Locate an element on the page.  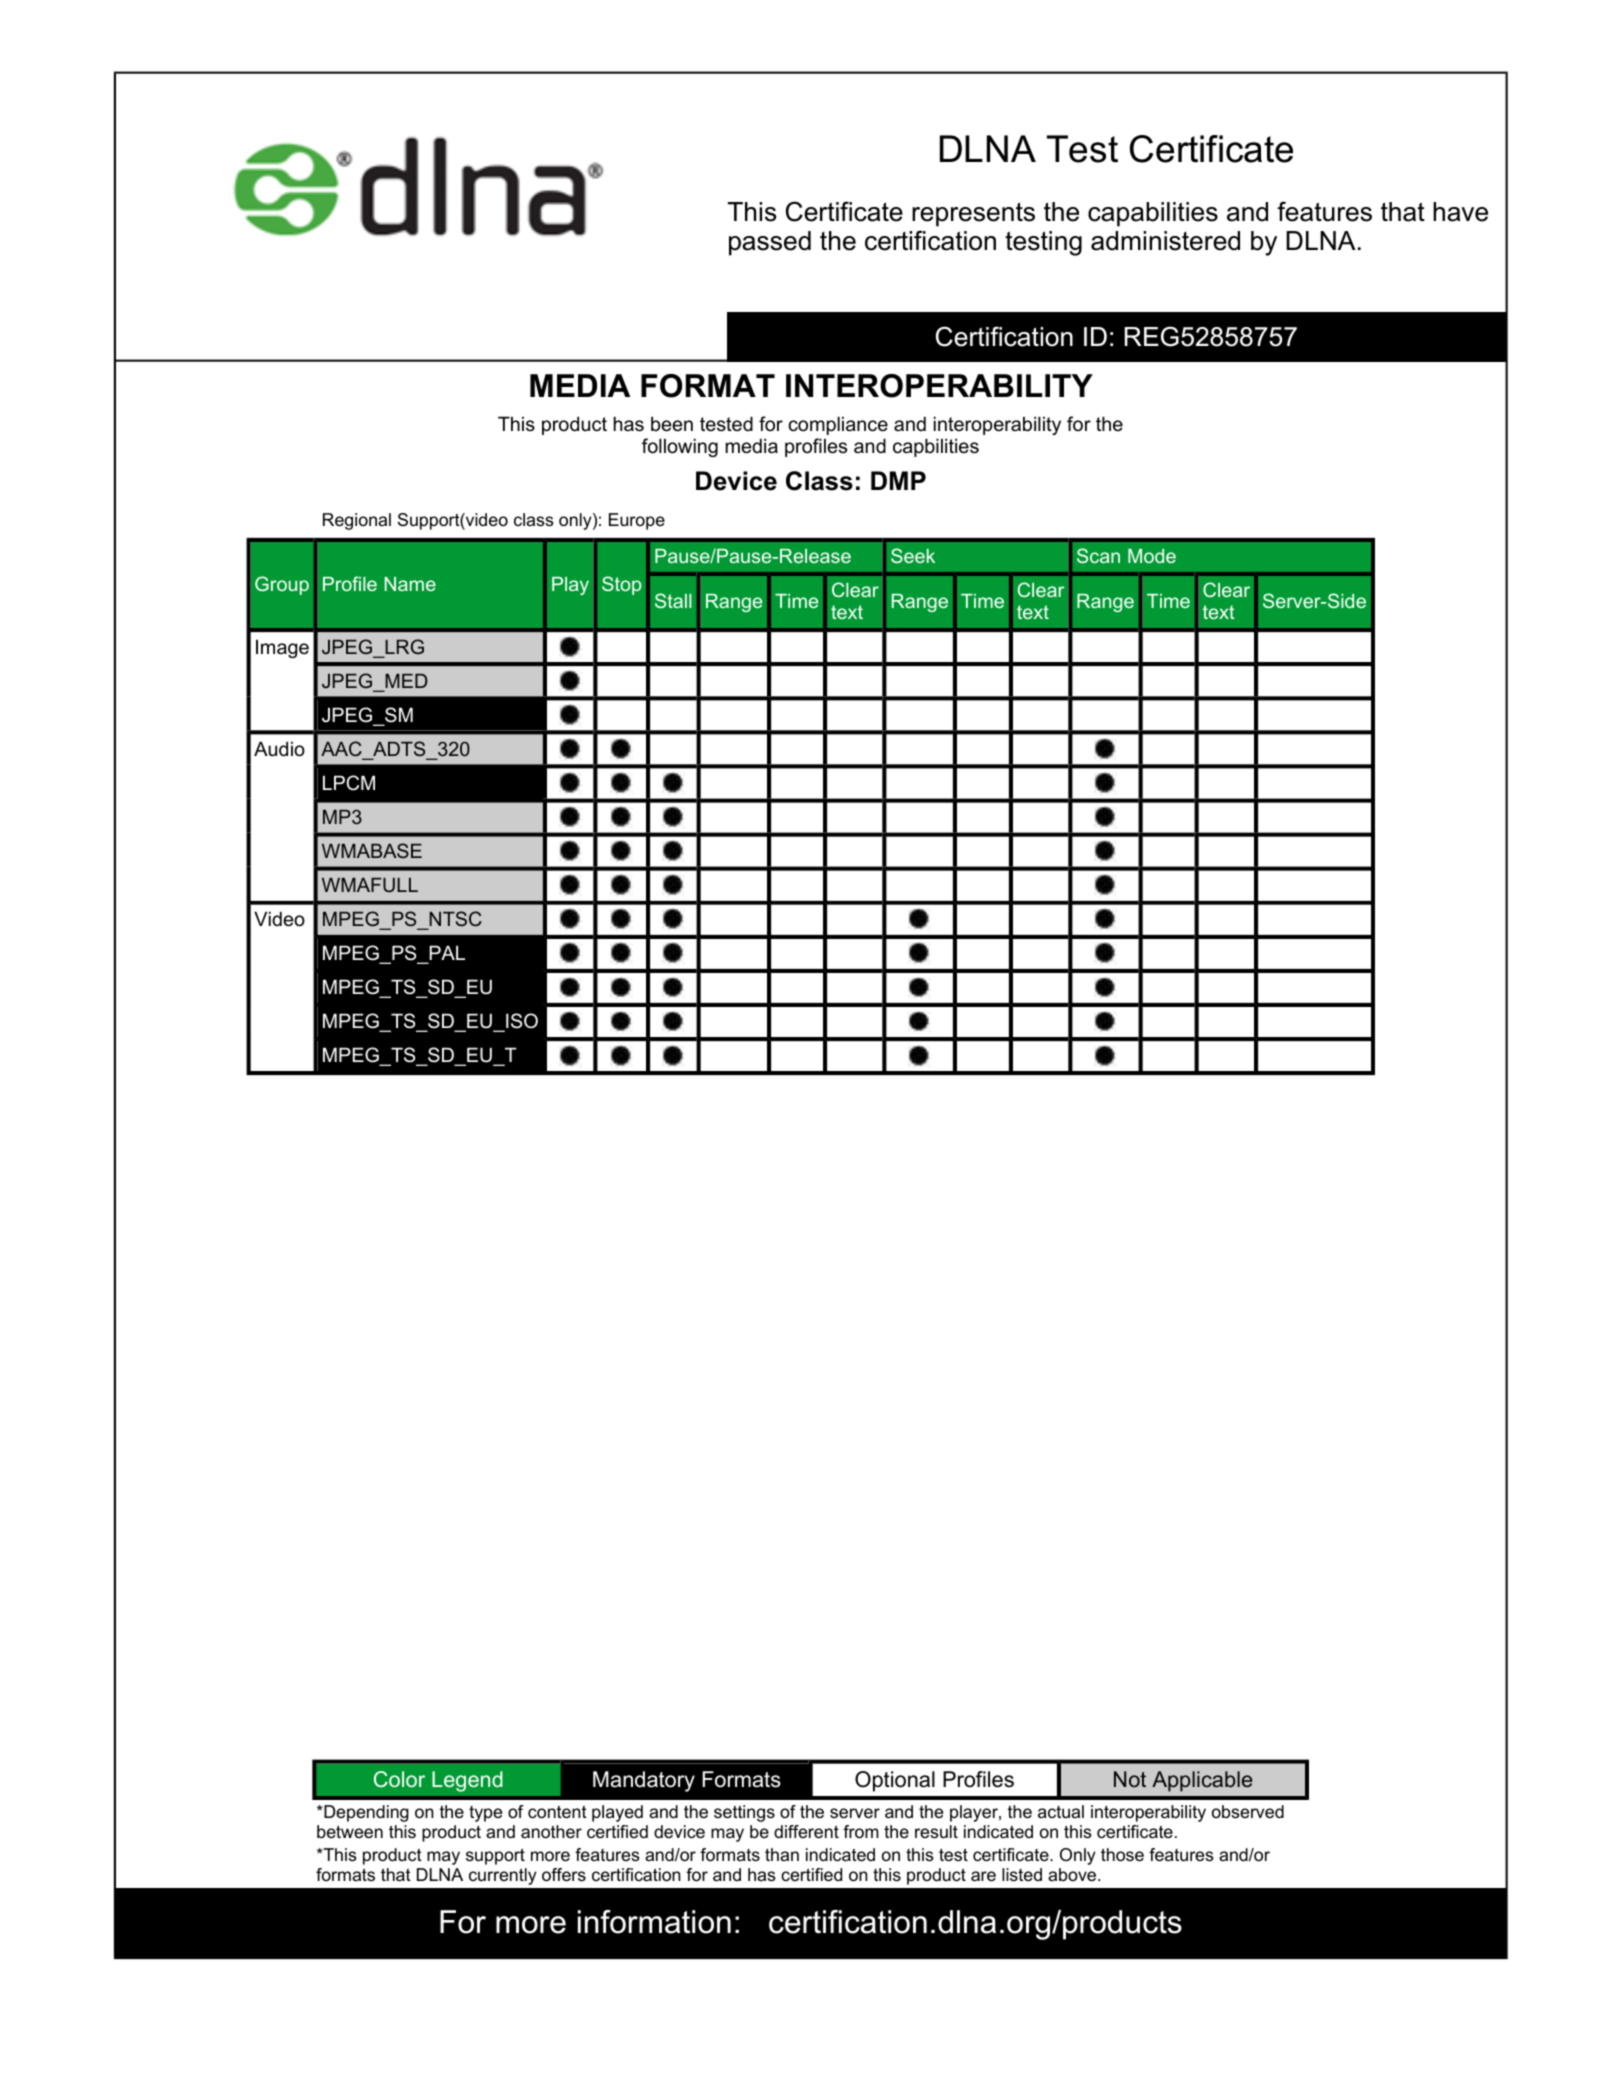
Applicable is located at coordinates (1202, 1781).
